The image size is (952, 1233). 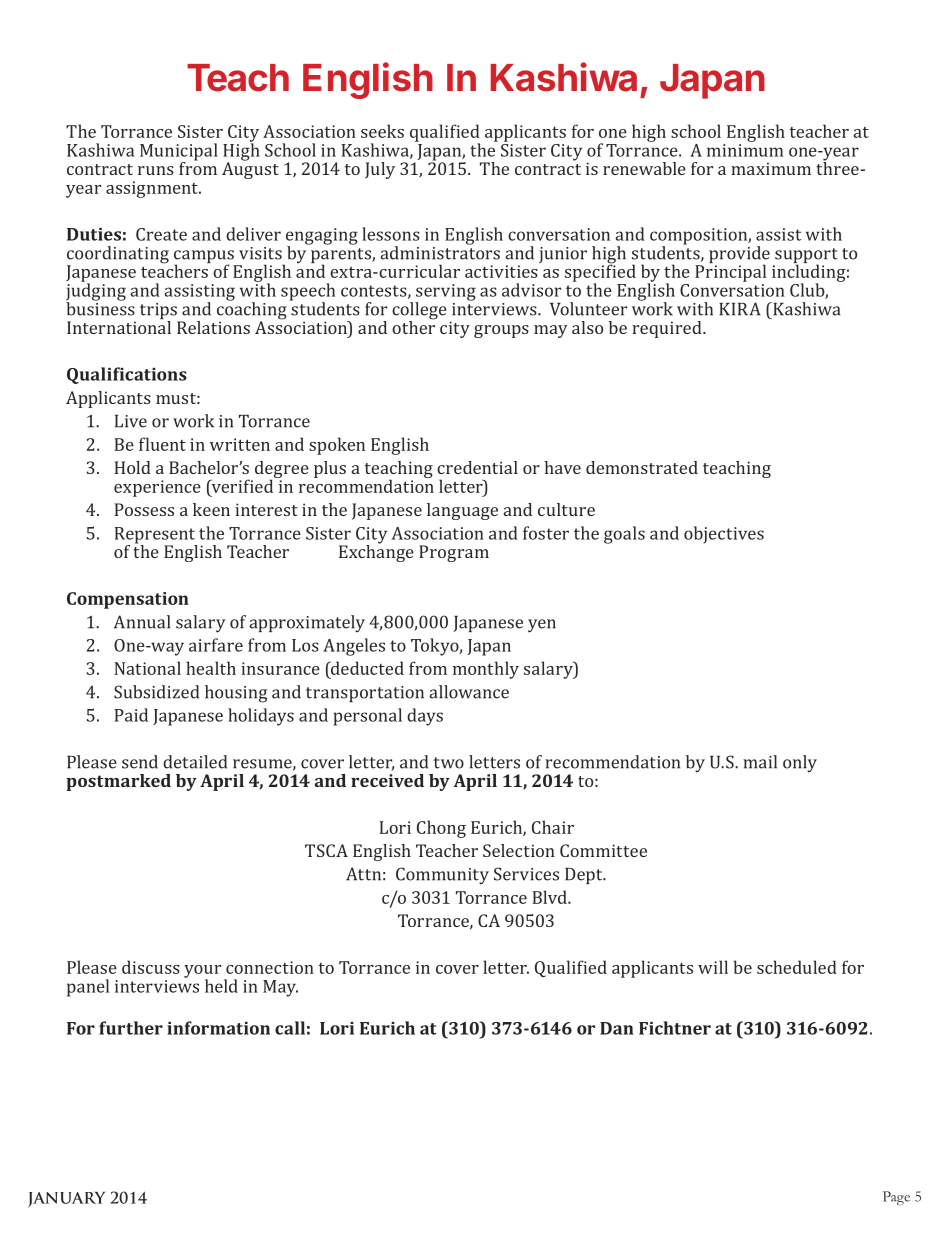 I want to click on maximum, so click(x=771, y=168).
